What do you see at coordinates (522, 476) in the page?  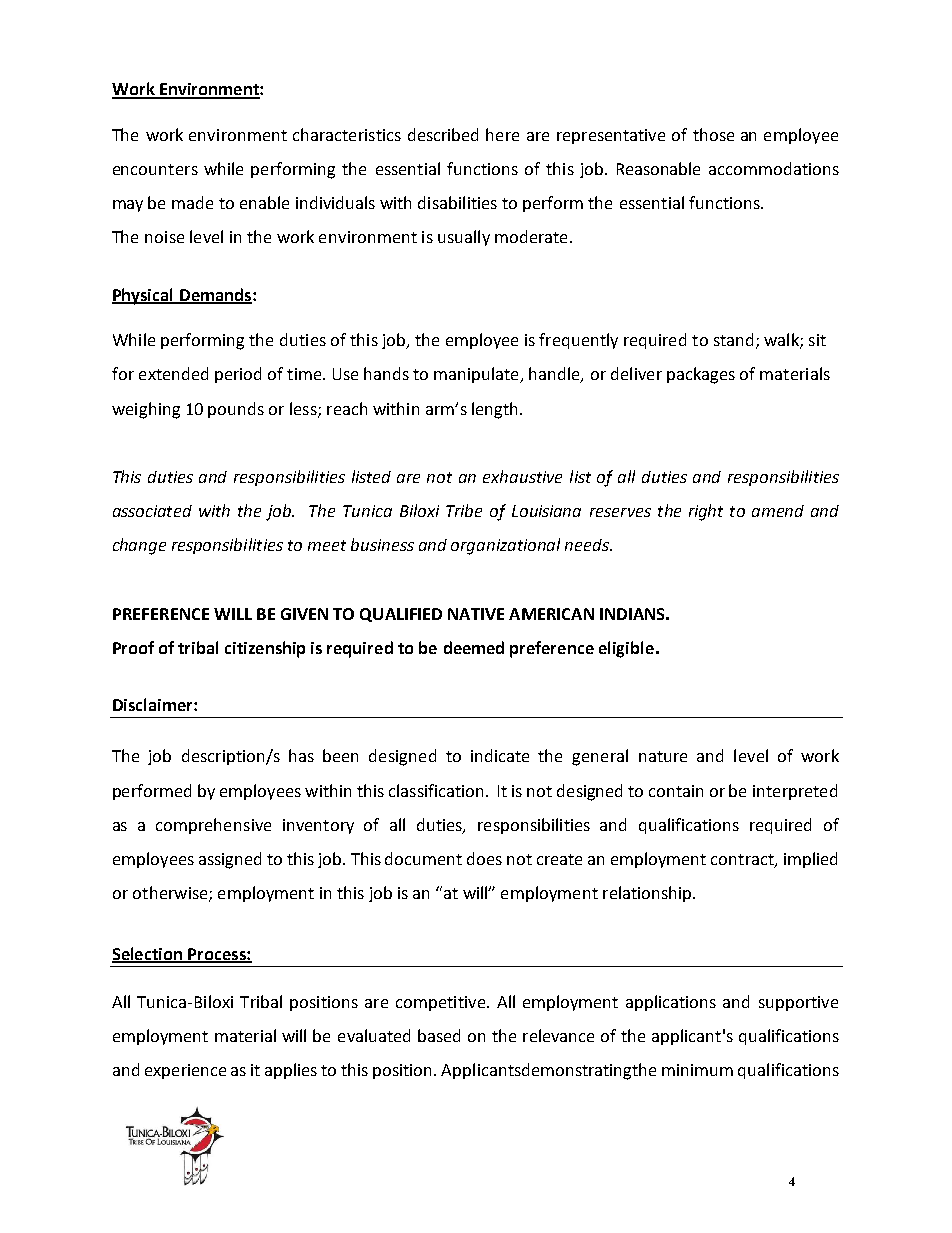 I see `exhaustive` at bounding box center [522, 476].
